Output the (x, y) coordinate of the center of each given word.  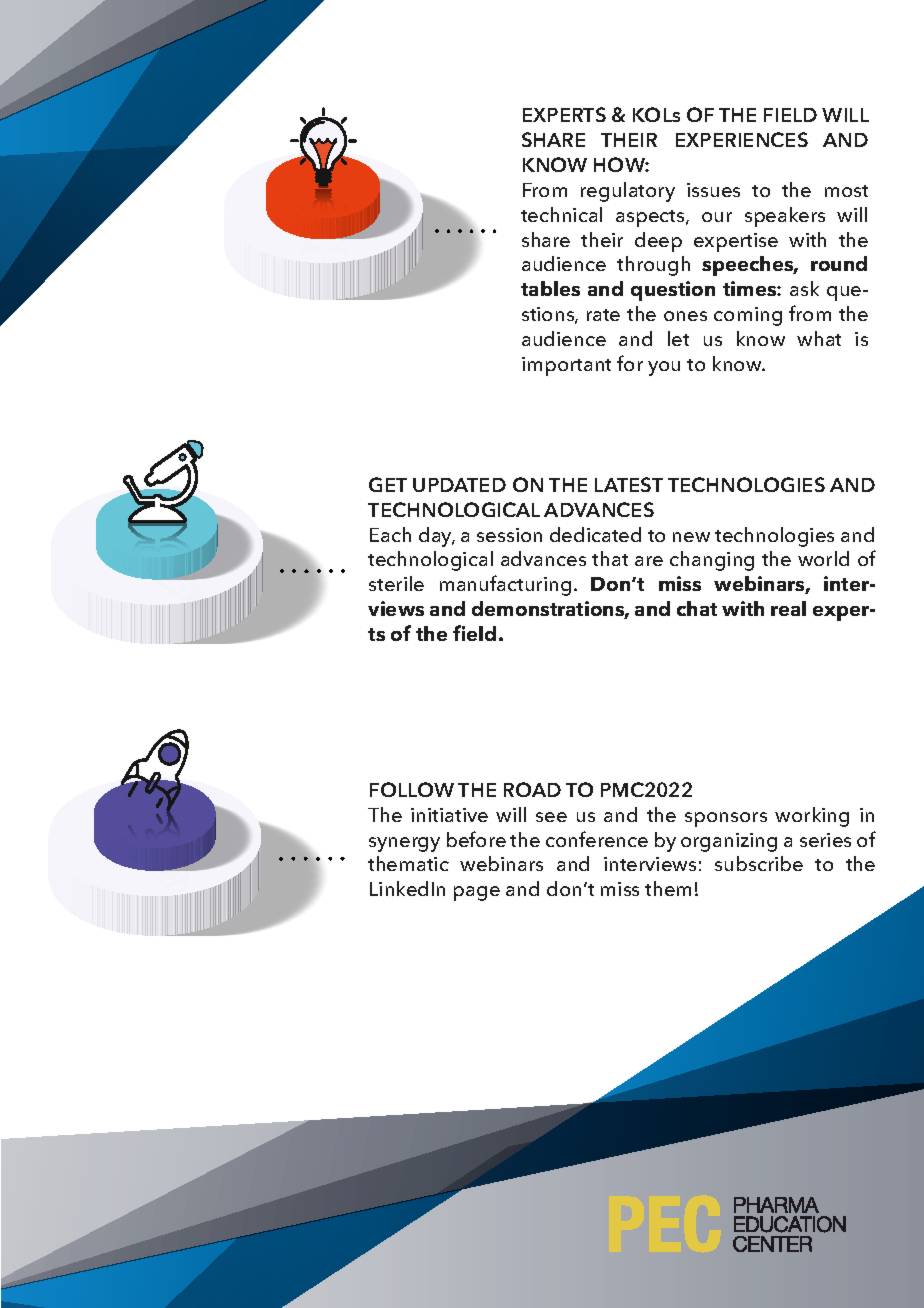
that (610, 558)
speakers (785, 217)
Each (390, 534)
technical (561, 214)
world (823, 558)
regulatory (628, 192)
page (477, 893)
